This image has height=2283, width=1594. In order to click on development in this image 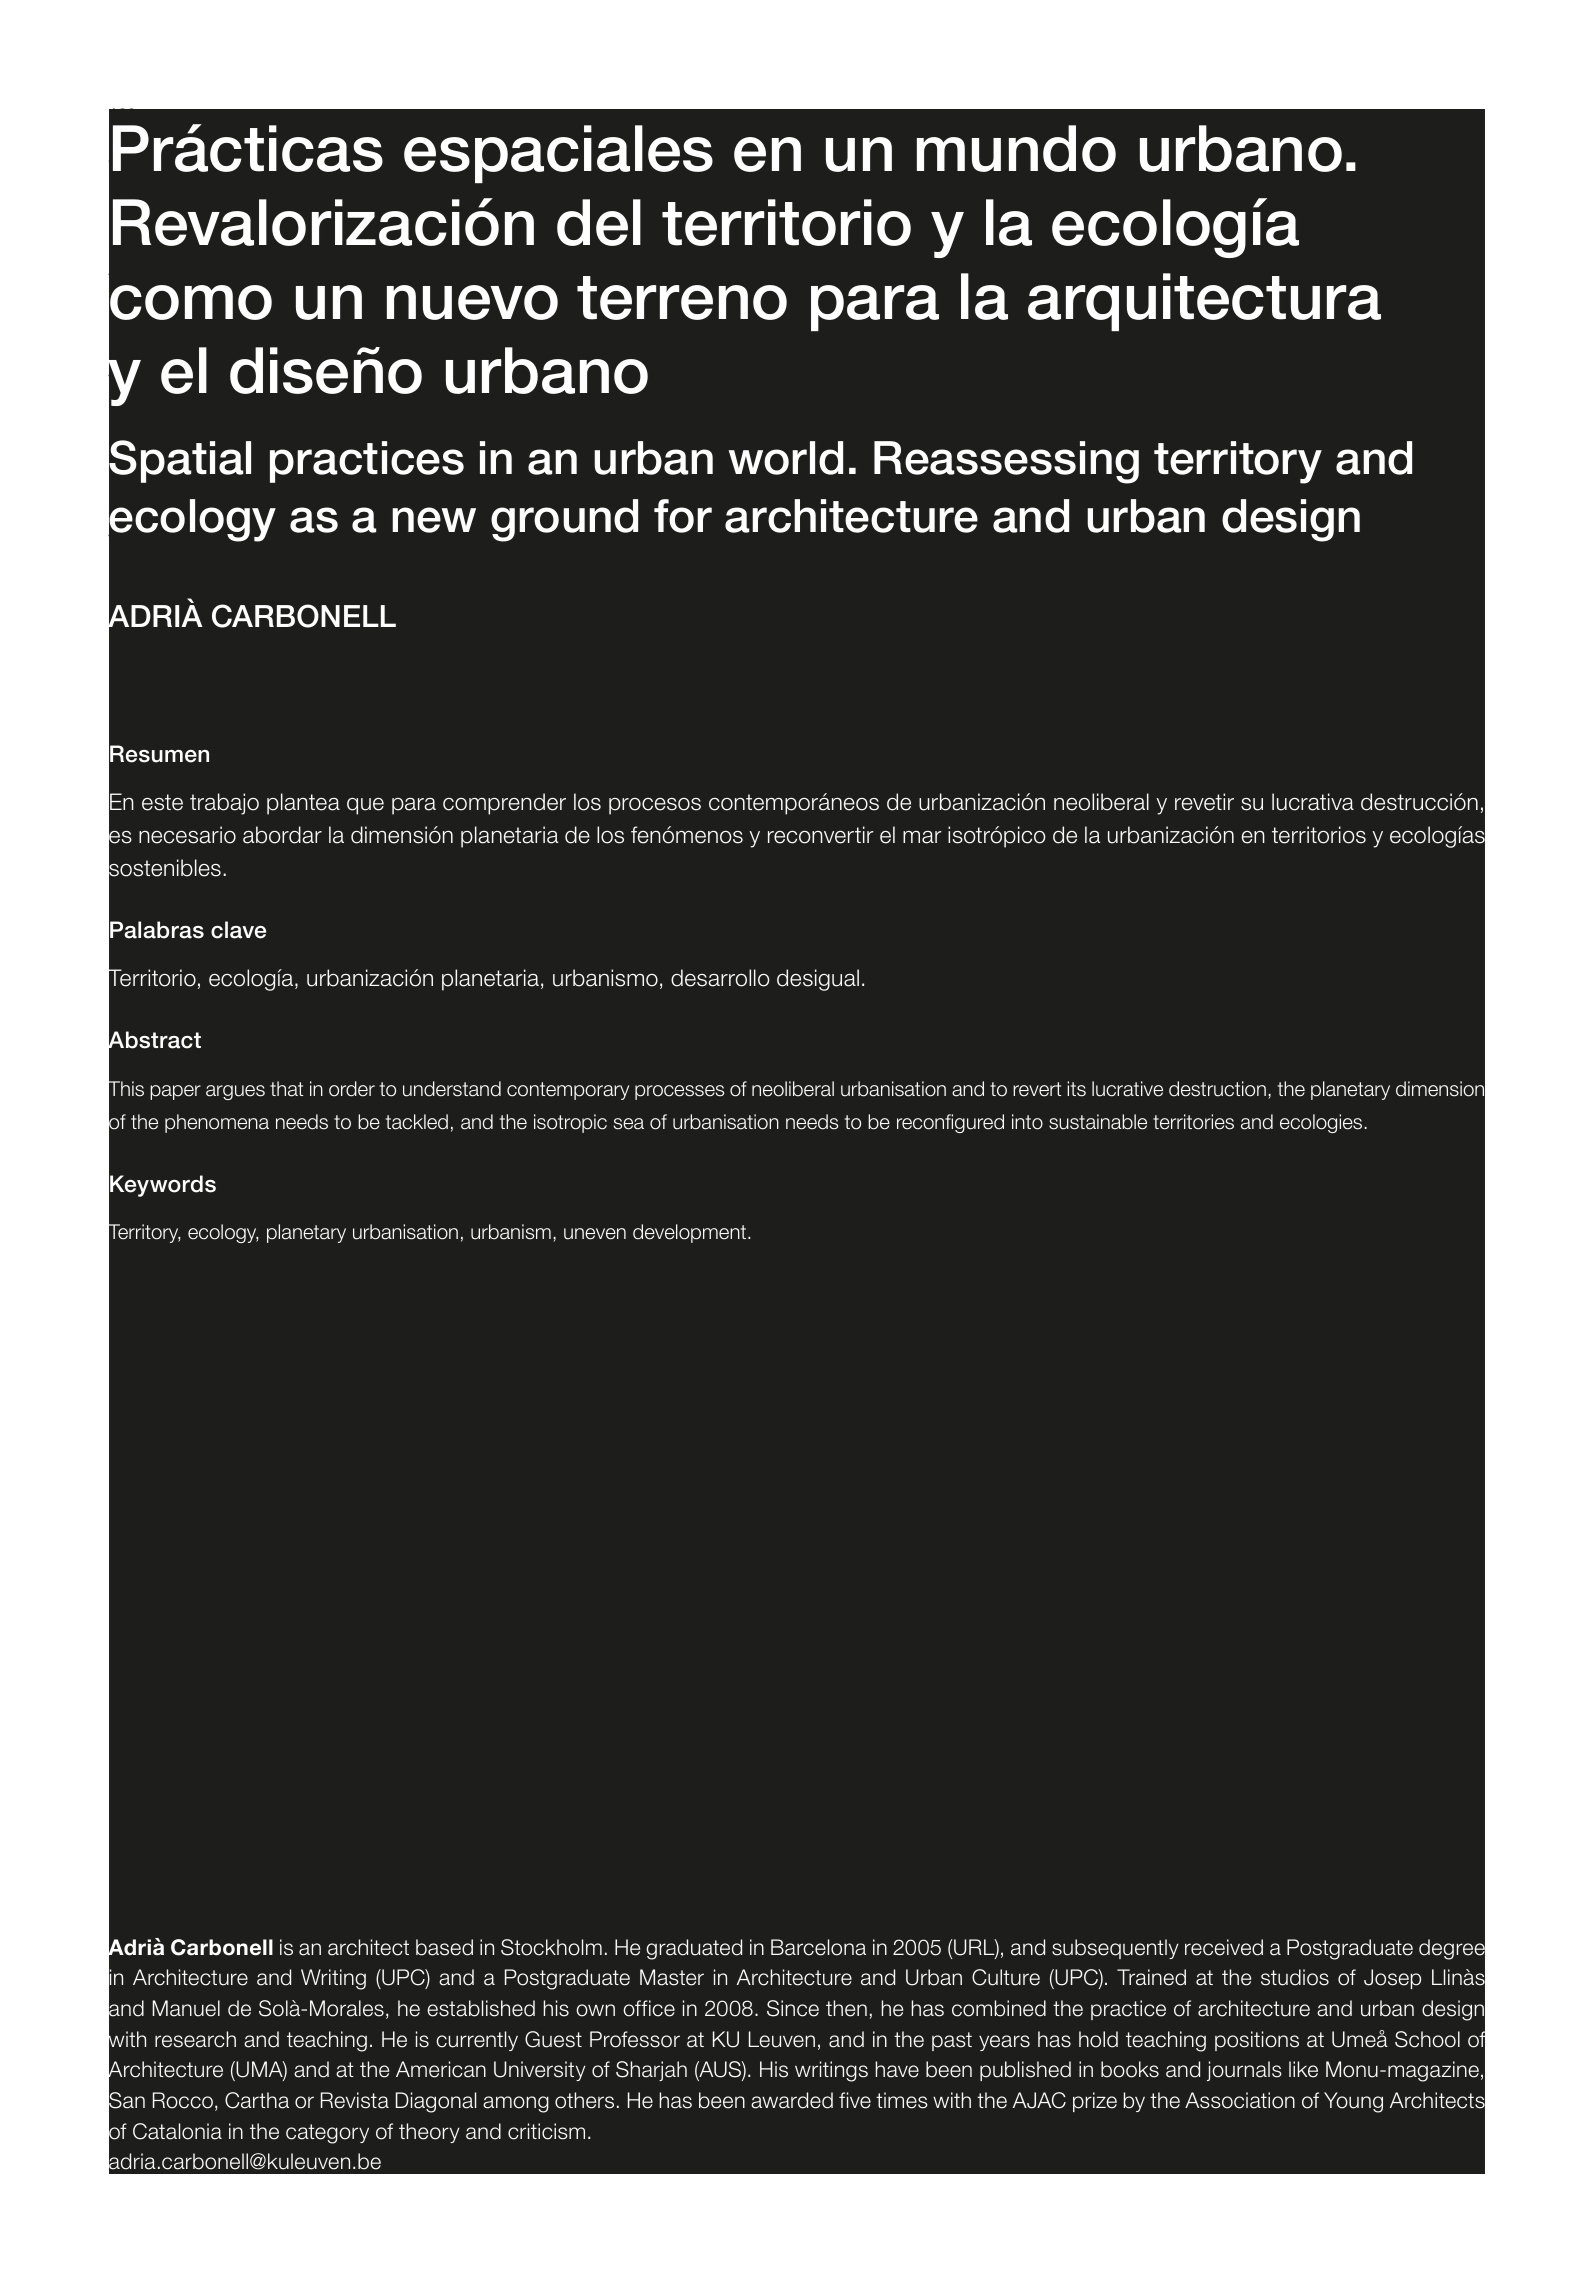, I will do `click(689, 1233)`.
